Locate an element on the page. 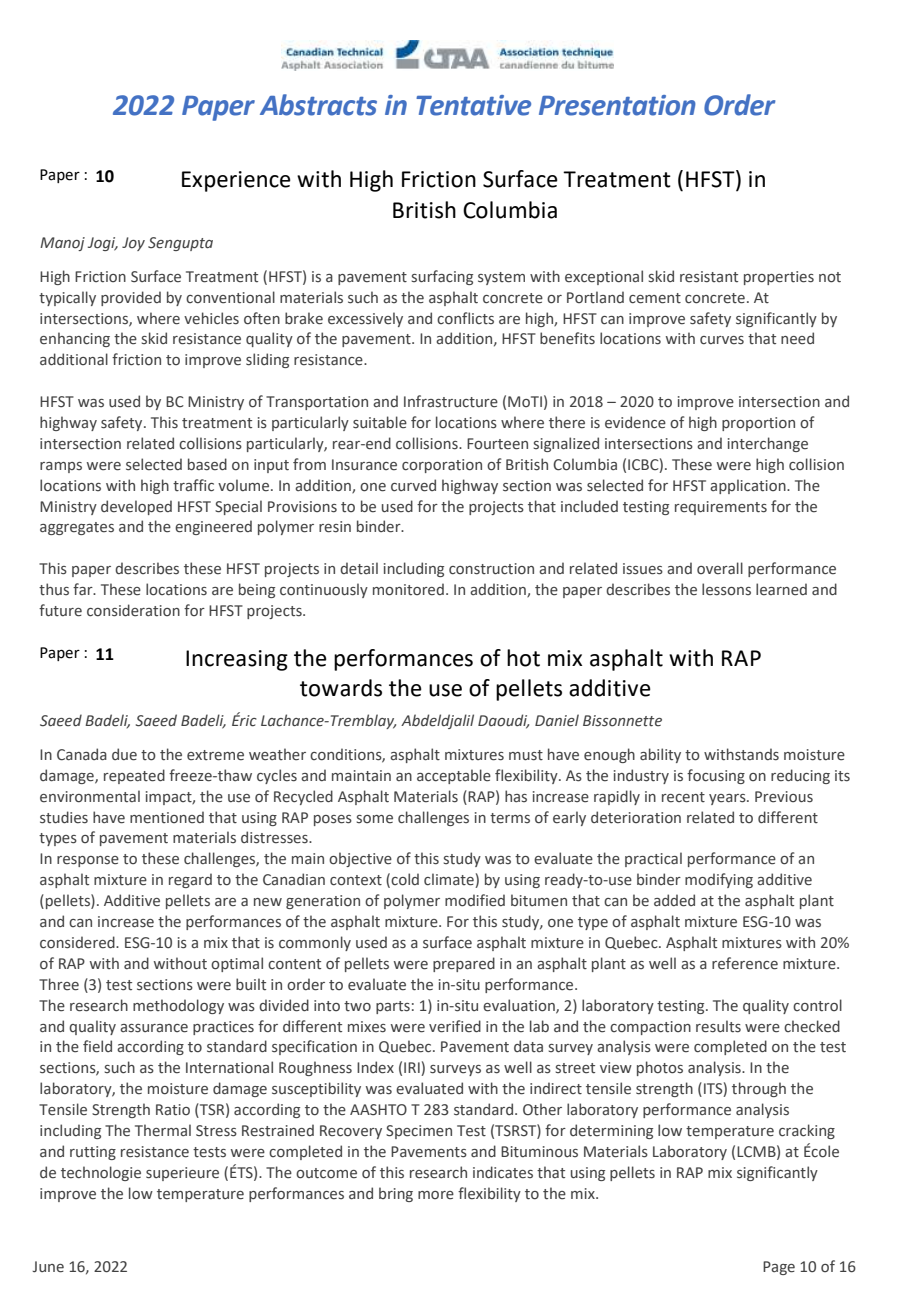  Tentative is located at coordinates (473, 105).
